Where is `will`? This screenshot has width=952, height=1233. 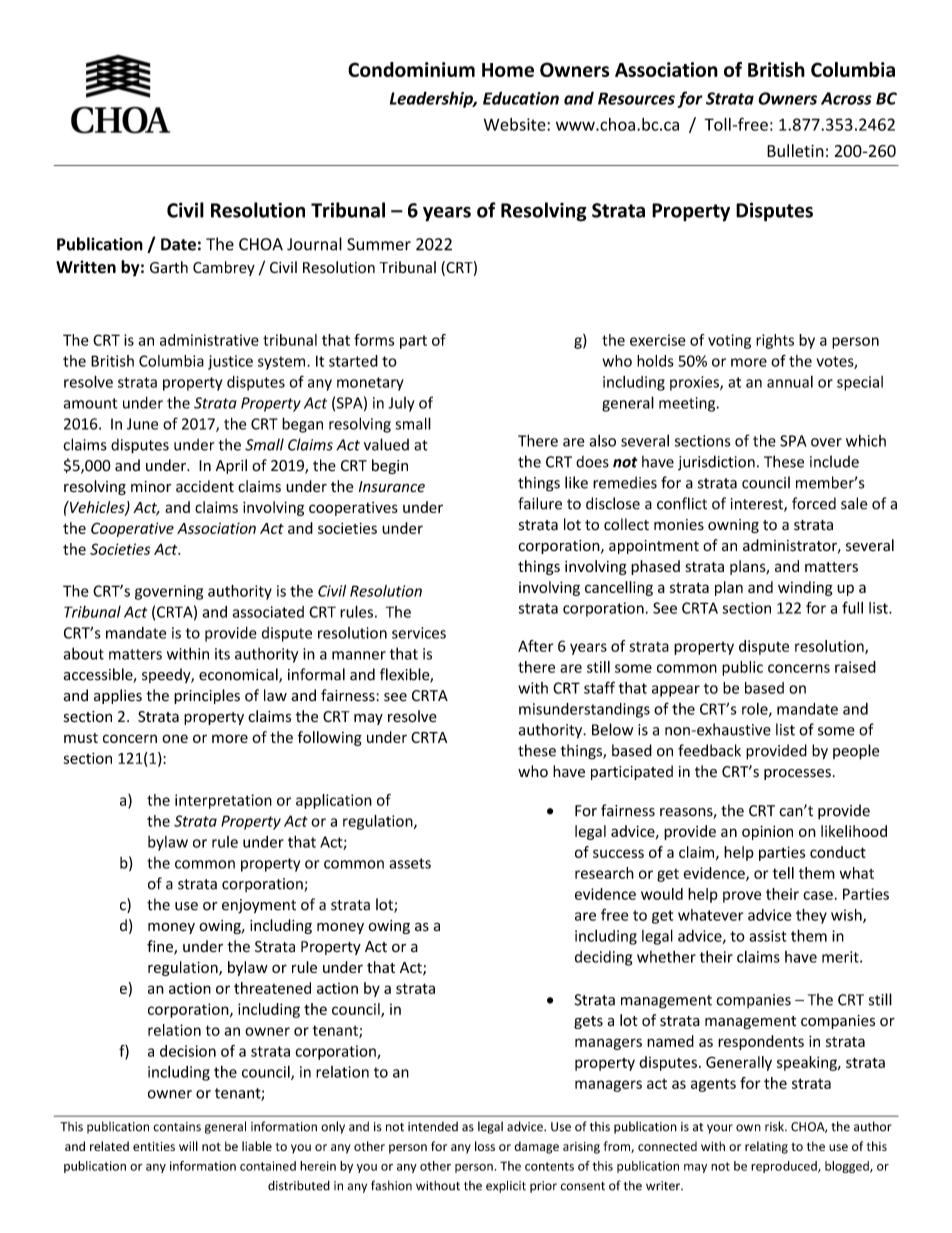
will is located at coordinates (188, 1146).
